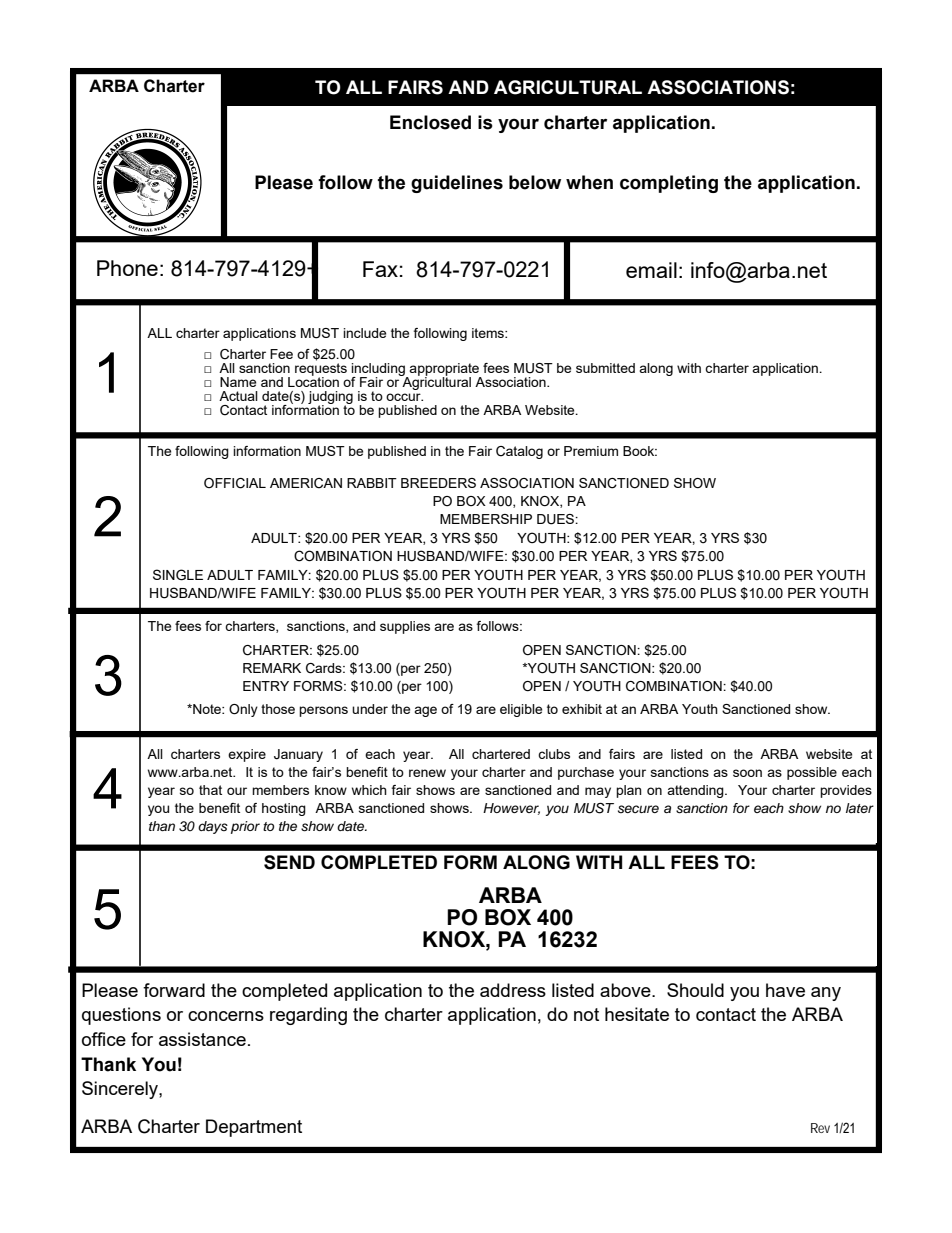  What do you see at coordinates (591, 451) in the screenshot?
I see `Premium` at bounding box center [591, 451].
